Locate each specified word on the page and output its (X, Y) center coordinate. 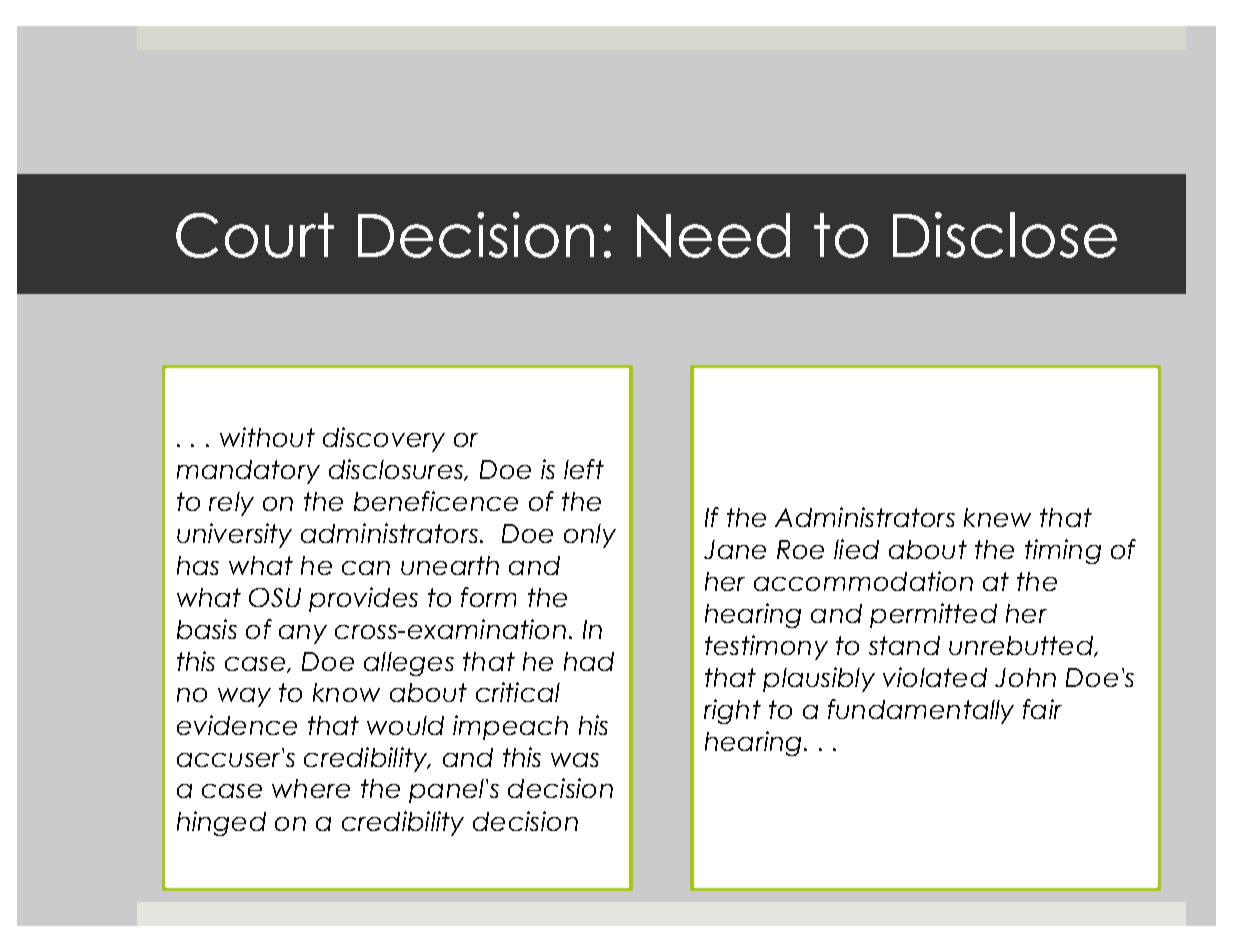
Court (255, 235)
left (584, 469)
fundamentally (921, 711)
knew (997, 517)
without (267, 437)
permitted (933, 615)
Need (713, 235)
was (575, 760)
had (589, 661)
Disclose (1005, 235)
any (303, 634)
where (311, 788)
